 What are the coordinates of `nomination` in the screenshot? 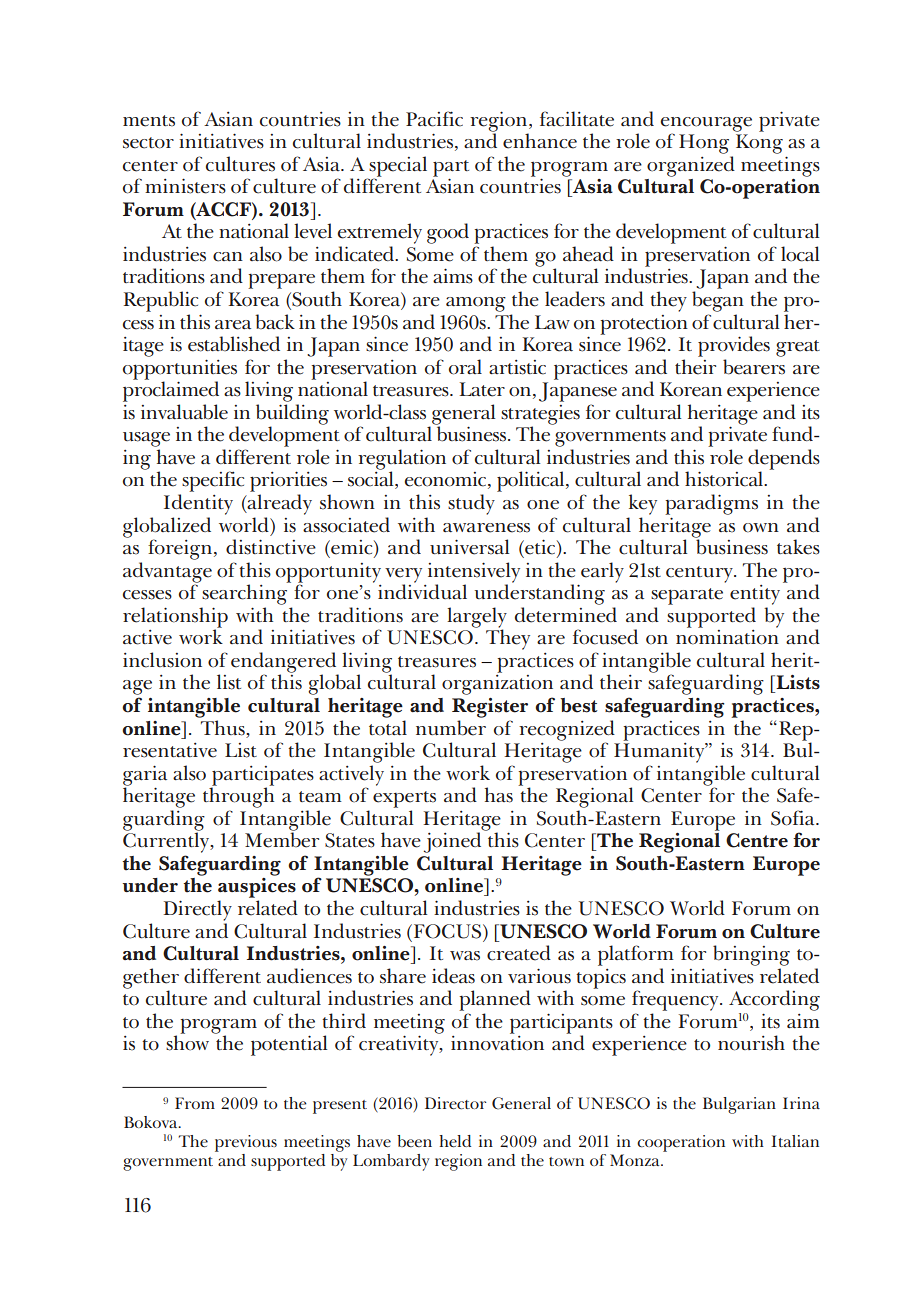 It's located at (727, 637).
